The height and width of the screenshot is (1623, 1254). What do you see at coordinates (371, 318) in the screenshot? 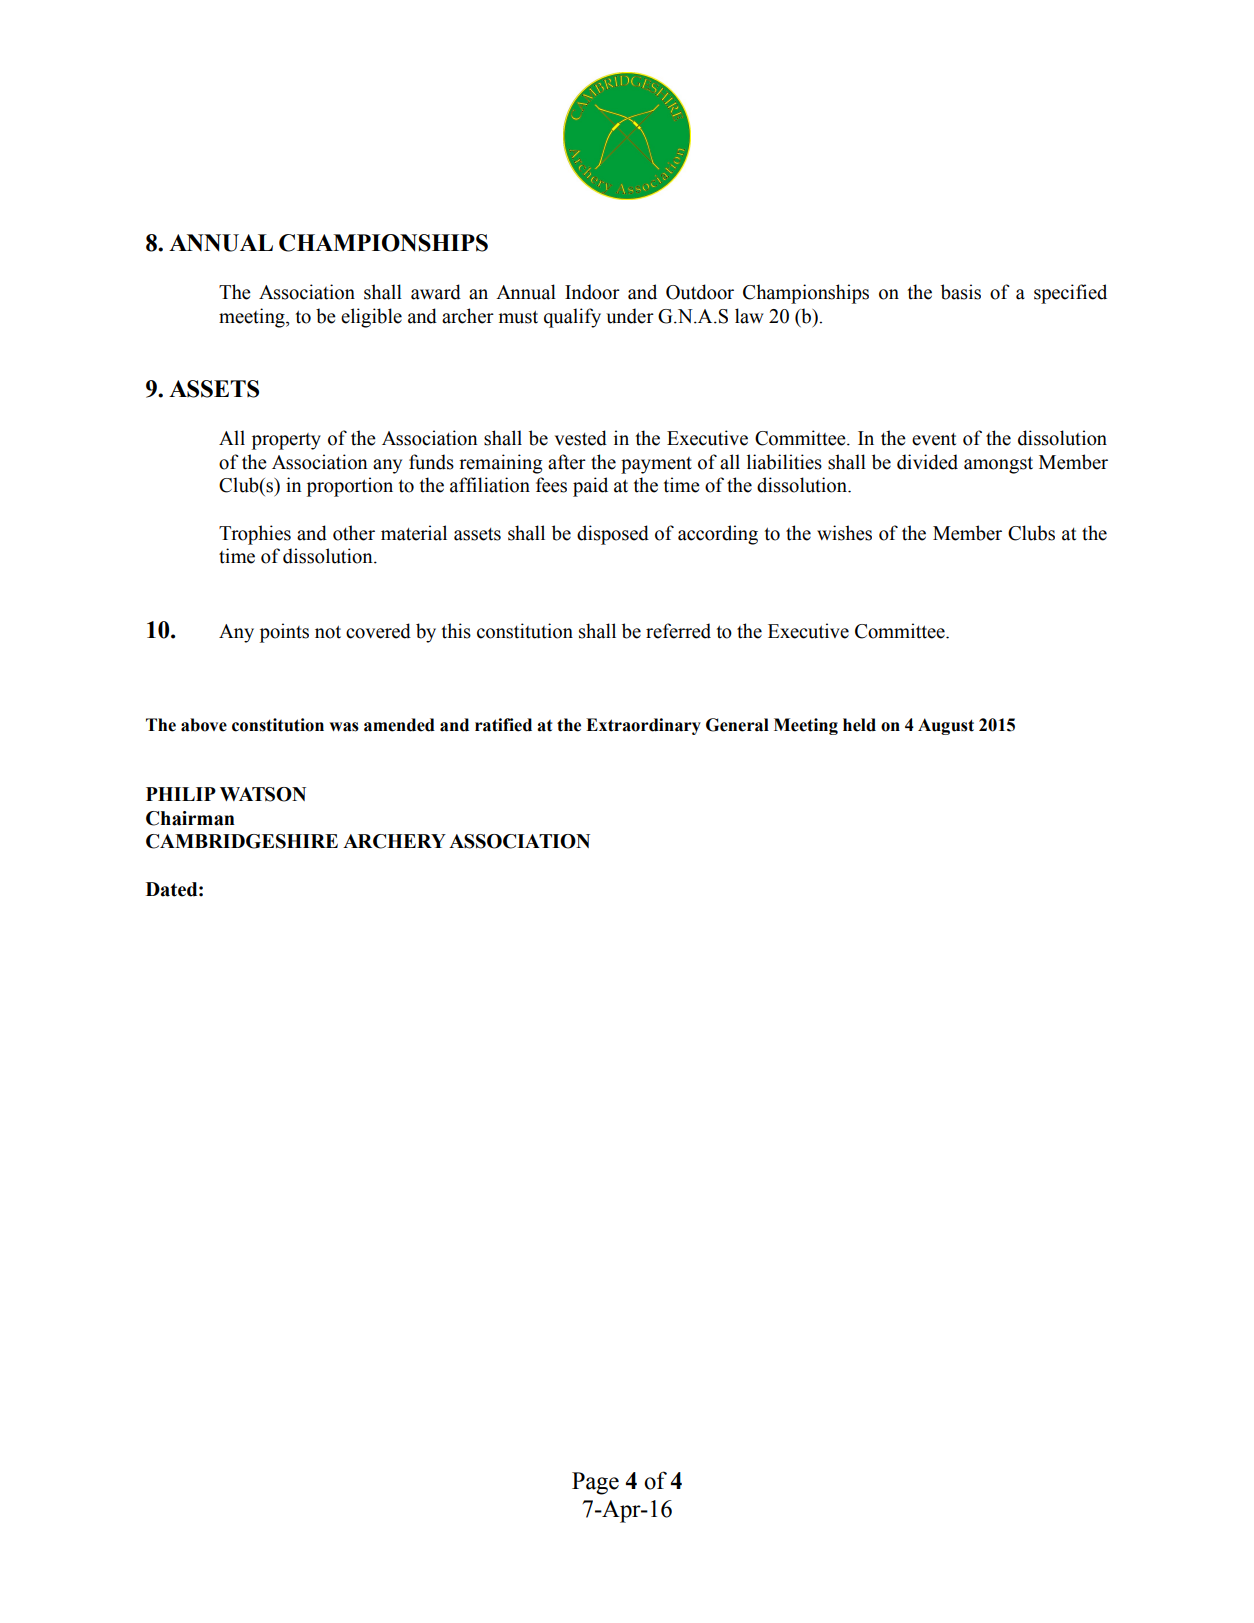
I see `eligible` at bounding box center [371, 318].
